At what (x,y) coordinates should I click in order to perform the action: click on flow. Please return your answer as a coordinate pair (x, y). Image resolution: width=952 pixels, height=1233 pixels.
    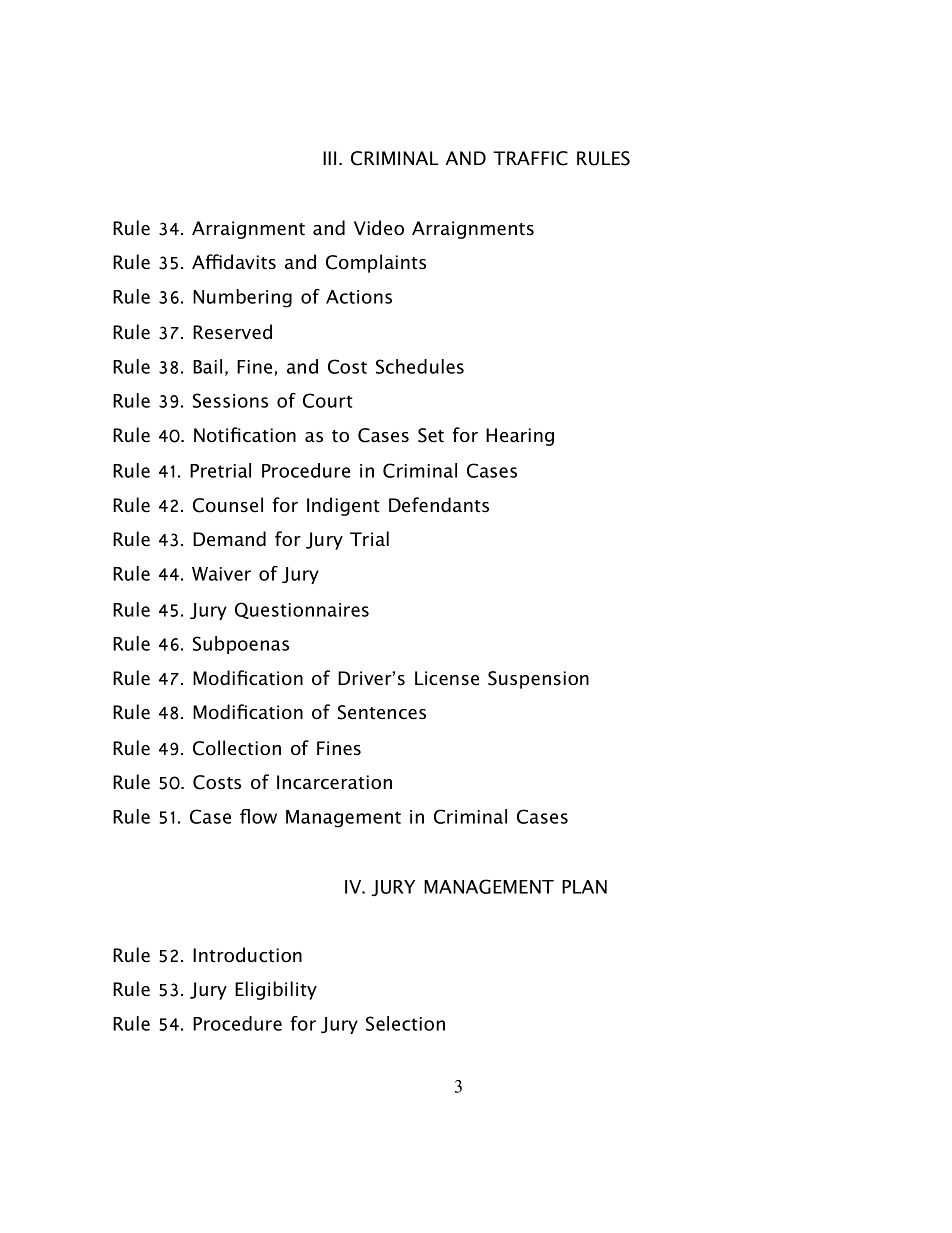
    Looking at the image, I should click on (258, 816).
